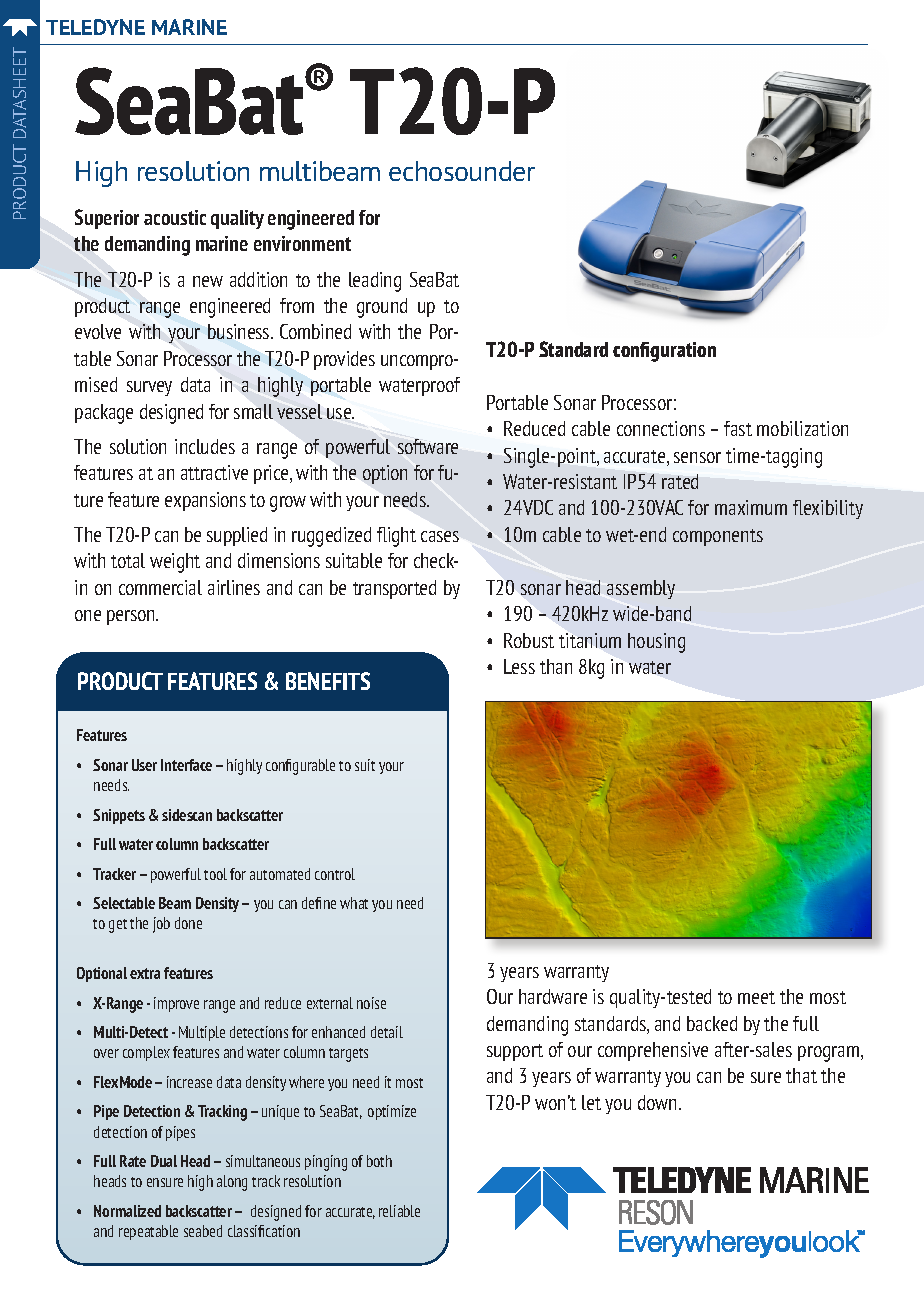 This screenshot has height=1308, width=924. I want to click on control, so click(335, 874).
